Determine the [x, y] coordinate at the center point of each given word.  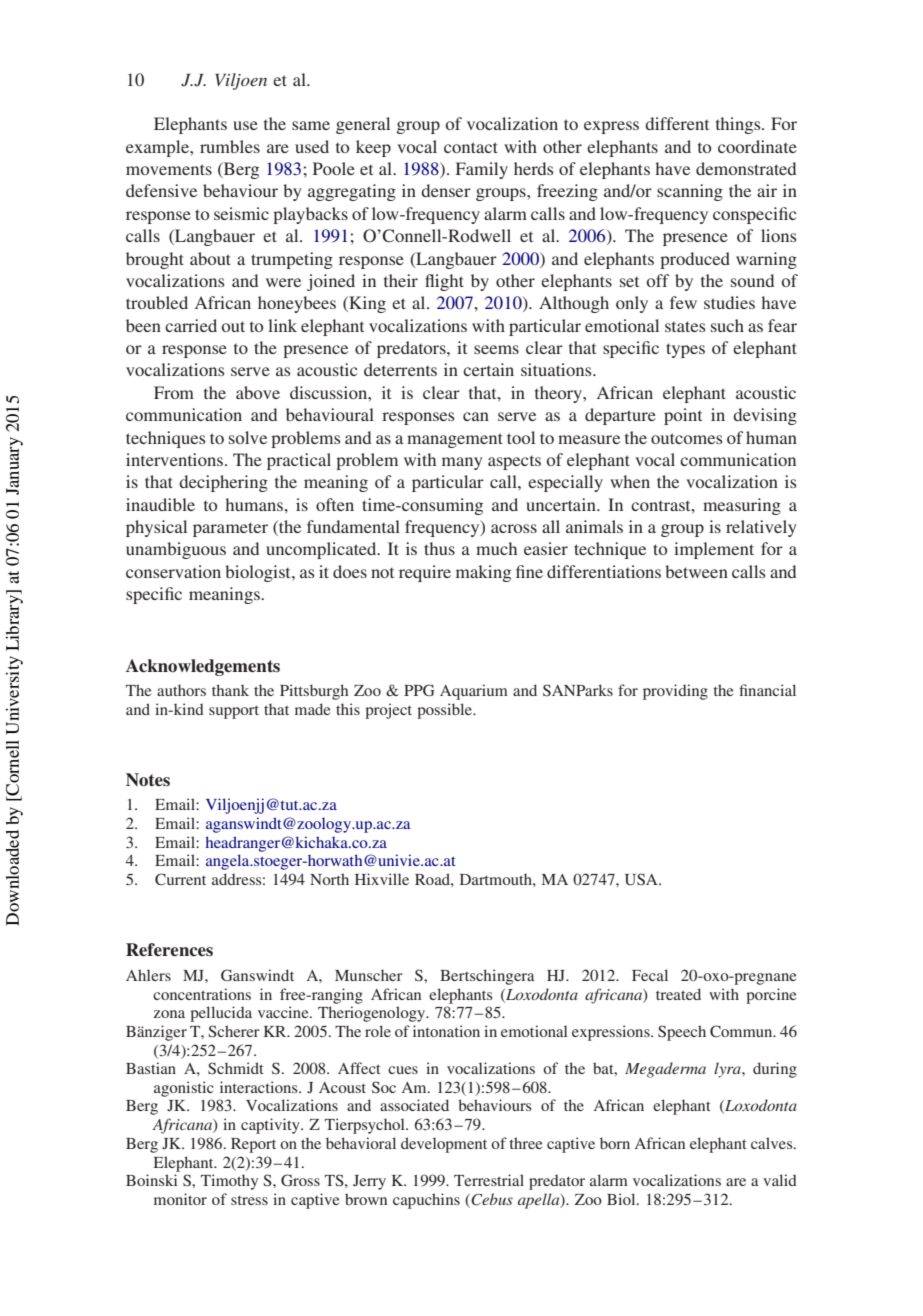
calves [773, 1143]
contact [471, 147]
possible [445, 711]
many [462, 463]
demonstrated [746, 168]
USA [642, 879]
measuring [742, 506]
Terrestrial [489, 1180]
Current [180, 879]
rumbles [230, 146]
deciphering [223, 483]
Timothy [229, 1182]
